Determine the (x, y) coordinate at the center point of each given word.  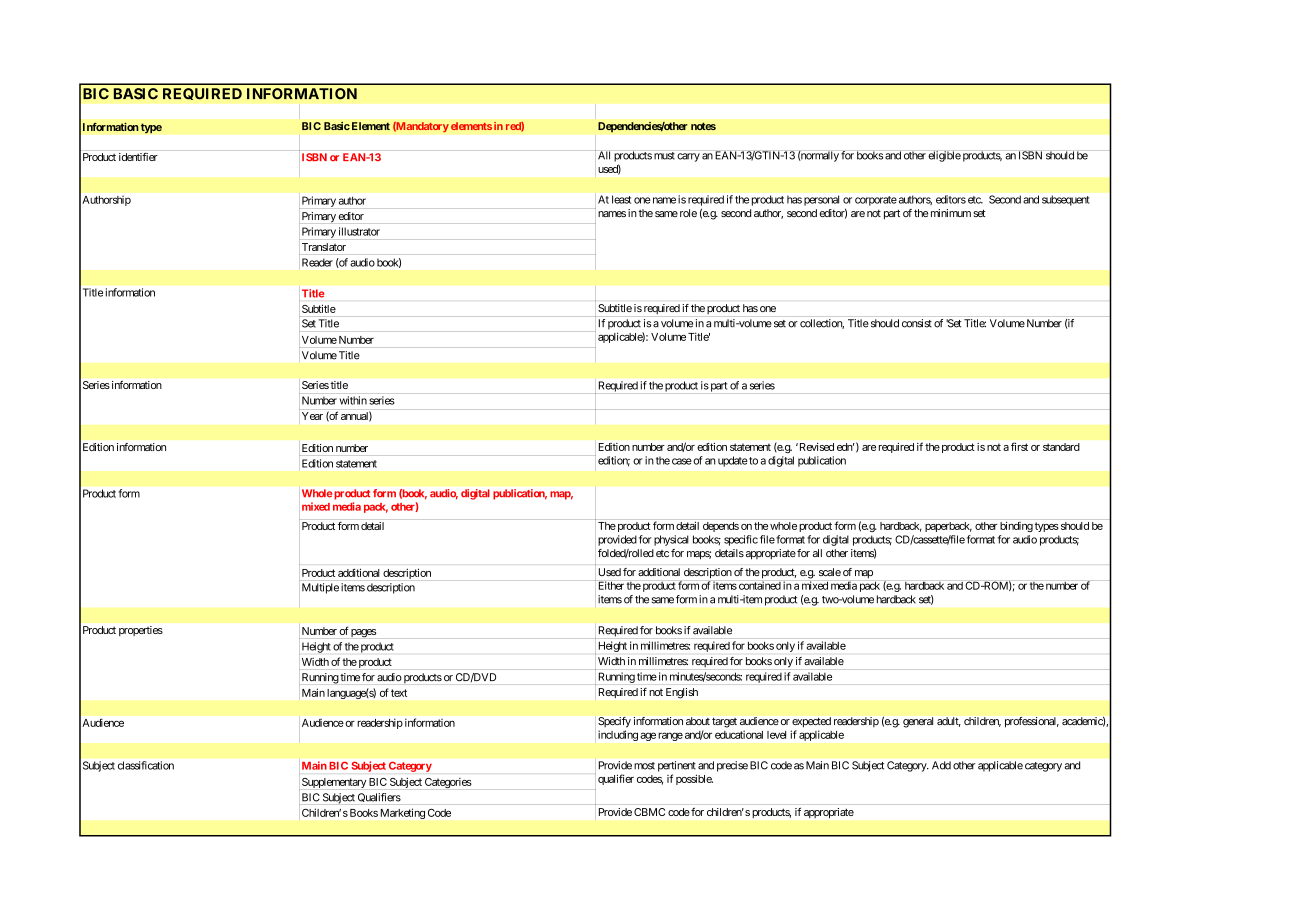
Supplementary (334, 783)
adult (949, 722)
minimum (951, 213)
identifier (138, 156)
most (644, 766)
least (621, 199)
